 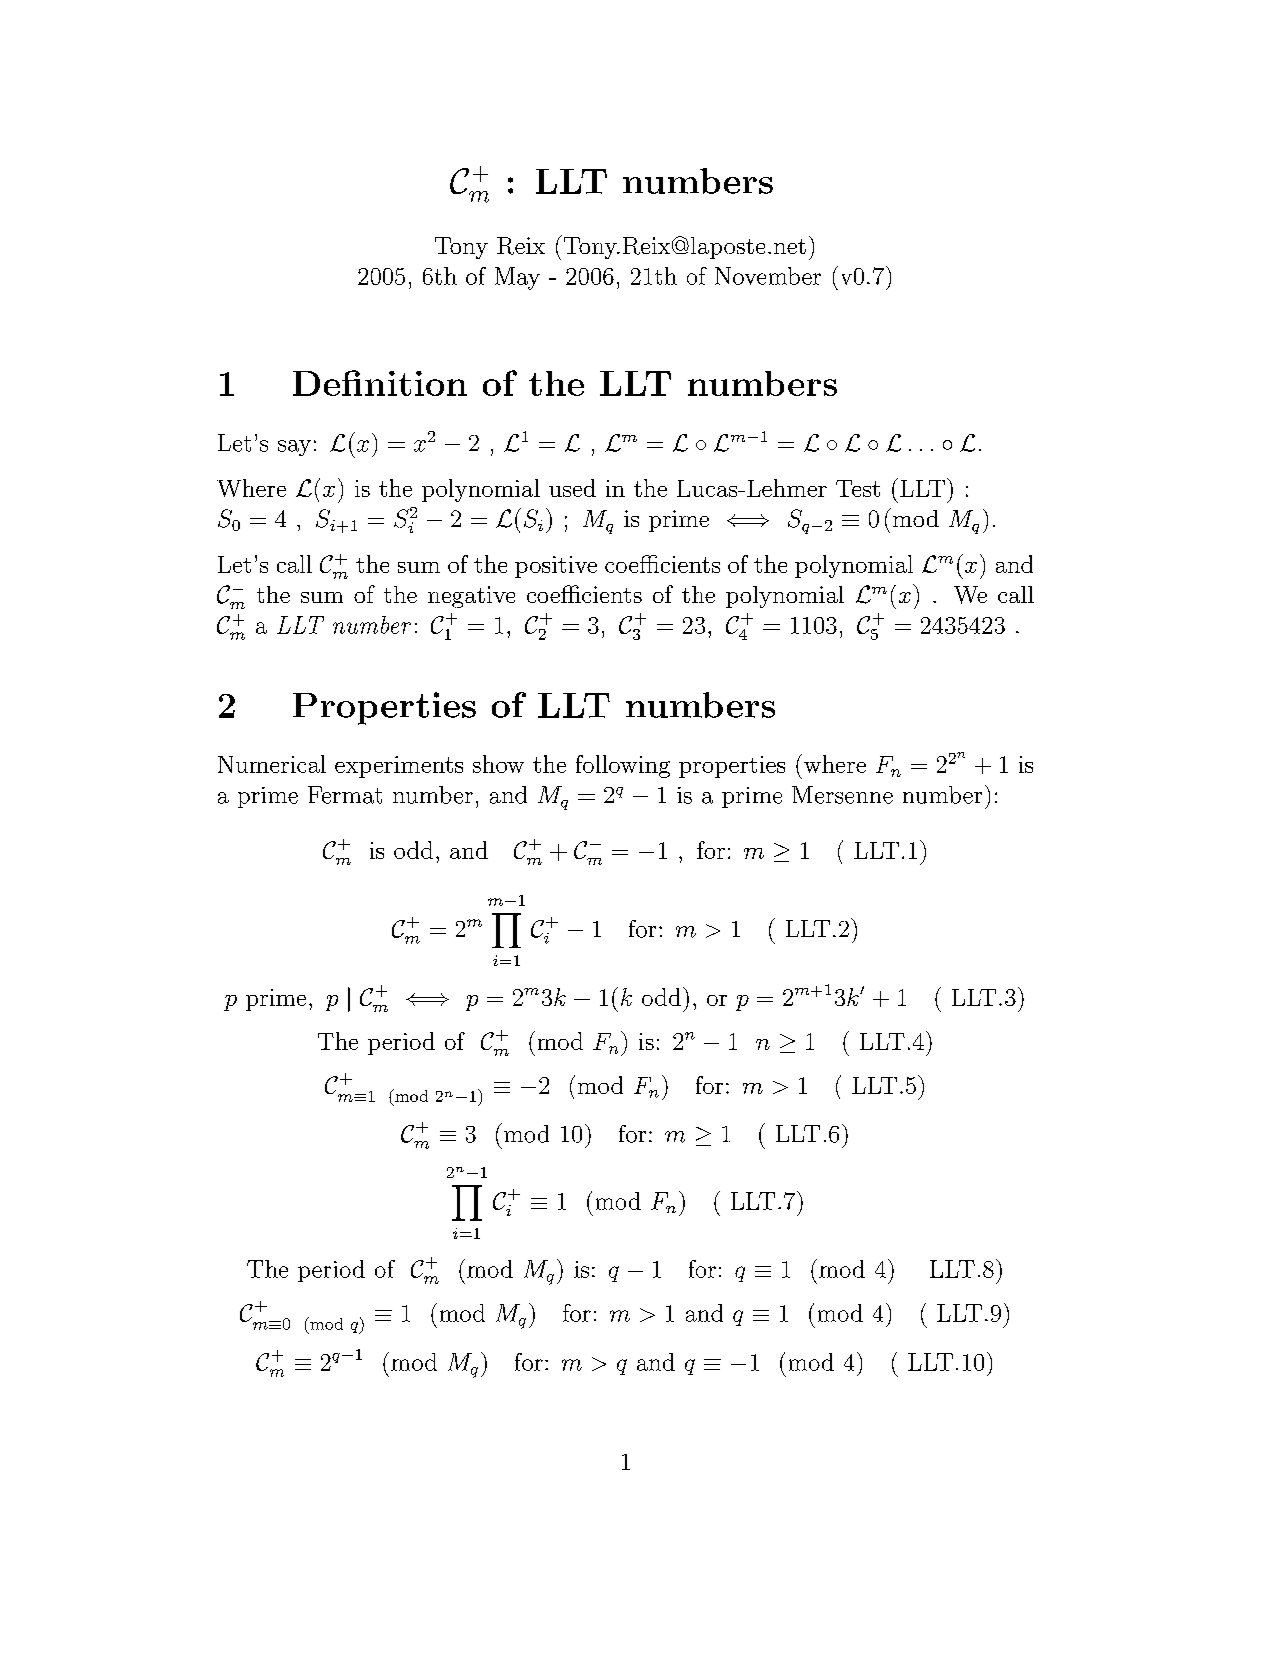 I want to click on May, so click(x=517, y=278).
